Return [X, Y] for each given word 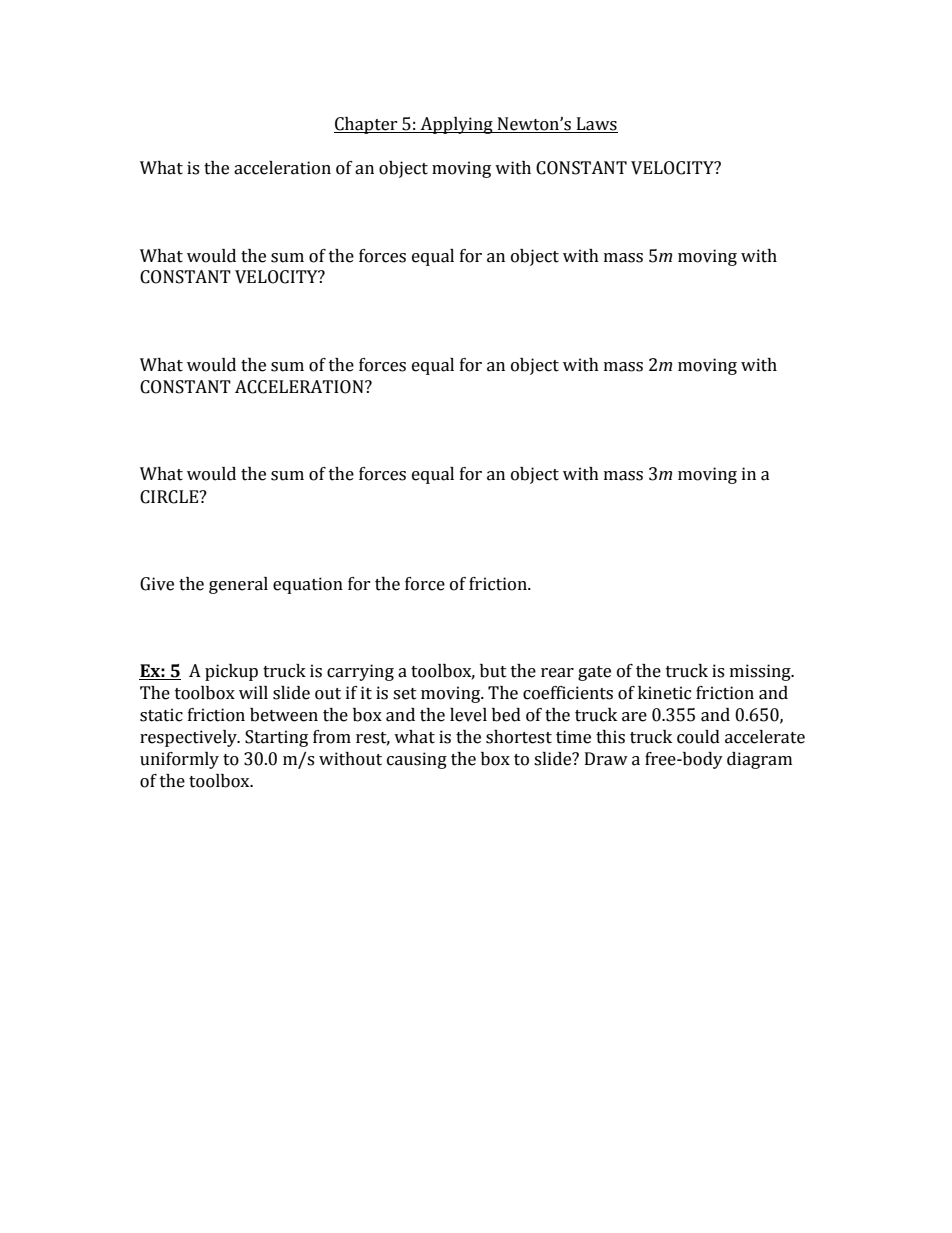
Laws [596, 125]
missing [761, 672]
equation [308, 585]
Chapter [367, 125]
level [468, 715]
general [238, 585]
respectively [189, 738]
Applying [457, 125]
